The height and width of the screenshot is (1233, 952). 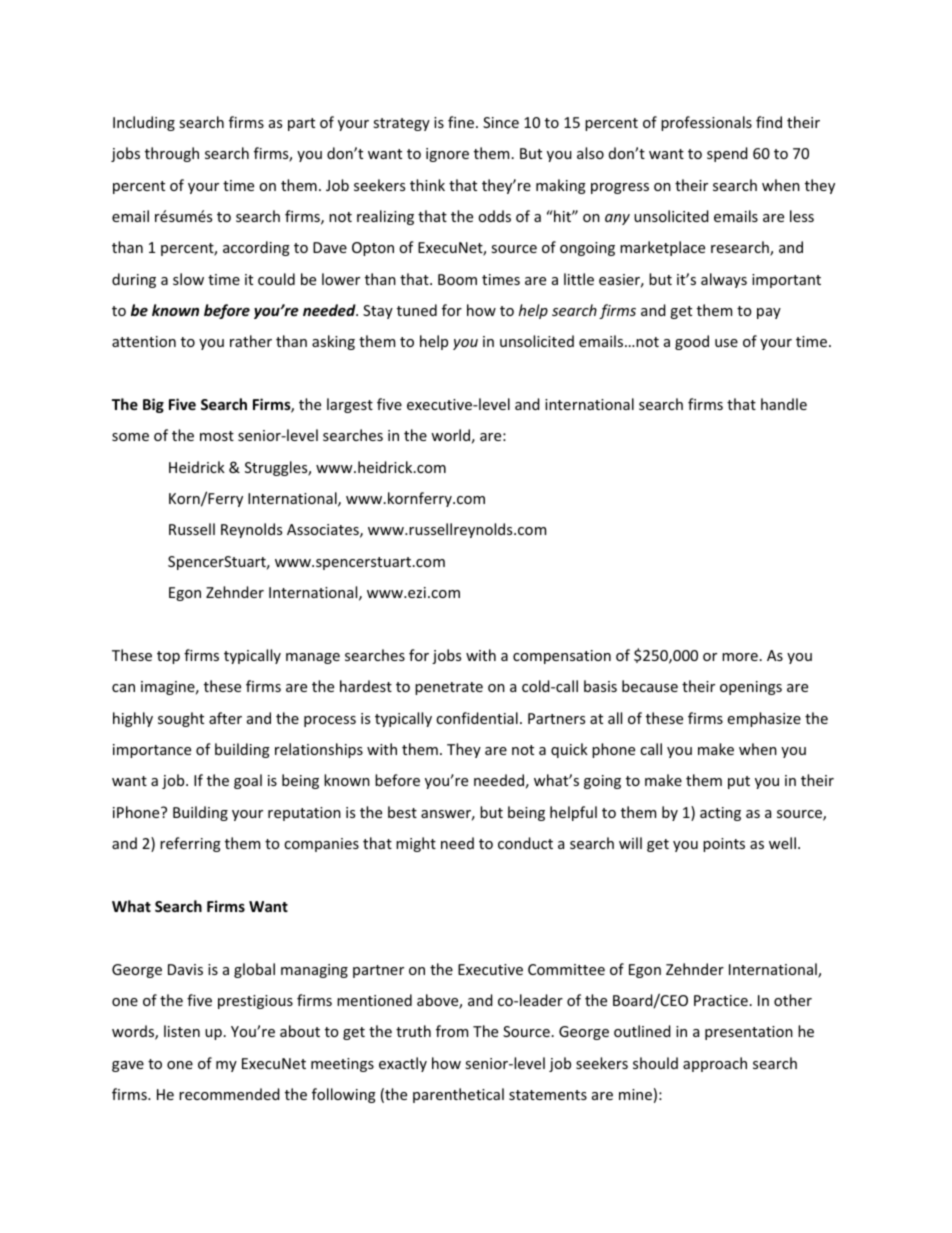 I want to click on ignore, so click(x=447, y=155).
